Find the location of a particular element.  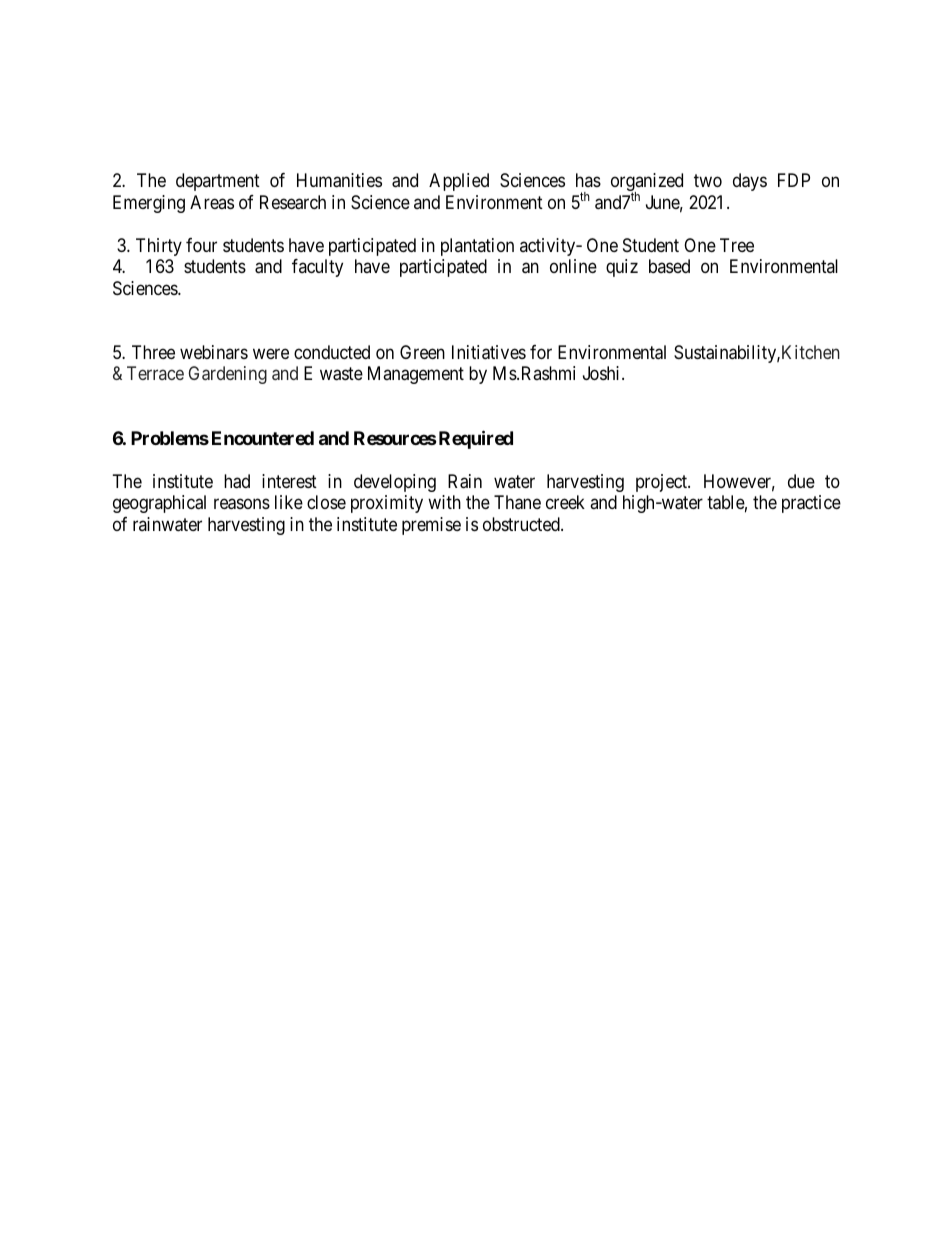

based is located at coordinates (669, 266).
